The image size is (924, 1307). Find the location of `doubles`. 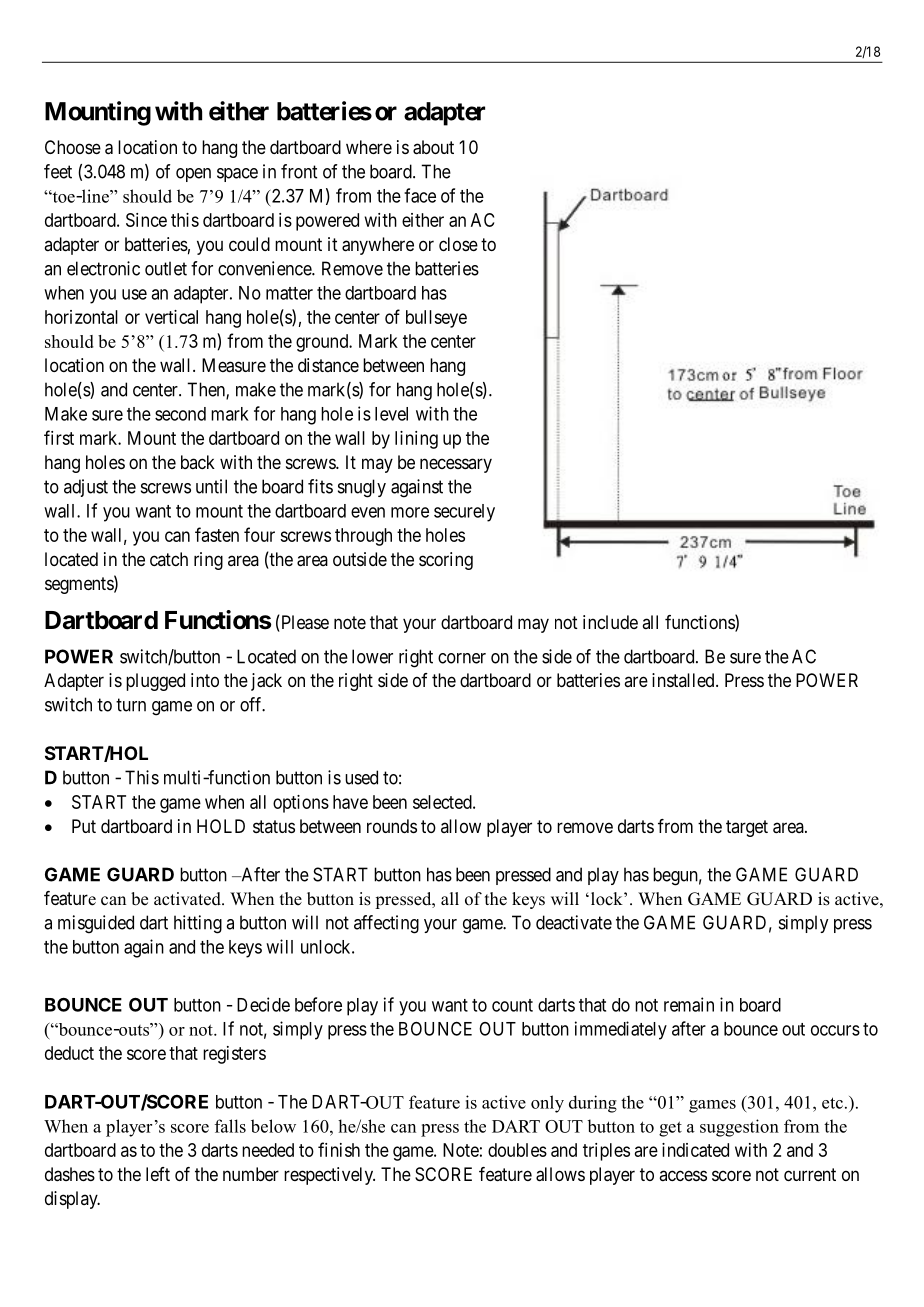

doubles is located at coordinates (517, 1150).
